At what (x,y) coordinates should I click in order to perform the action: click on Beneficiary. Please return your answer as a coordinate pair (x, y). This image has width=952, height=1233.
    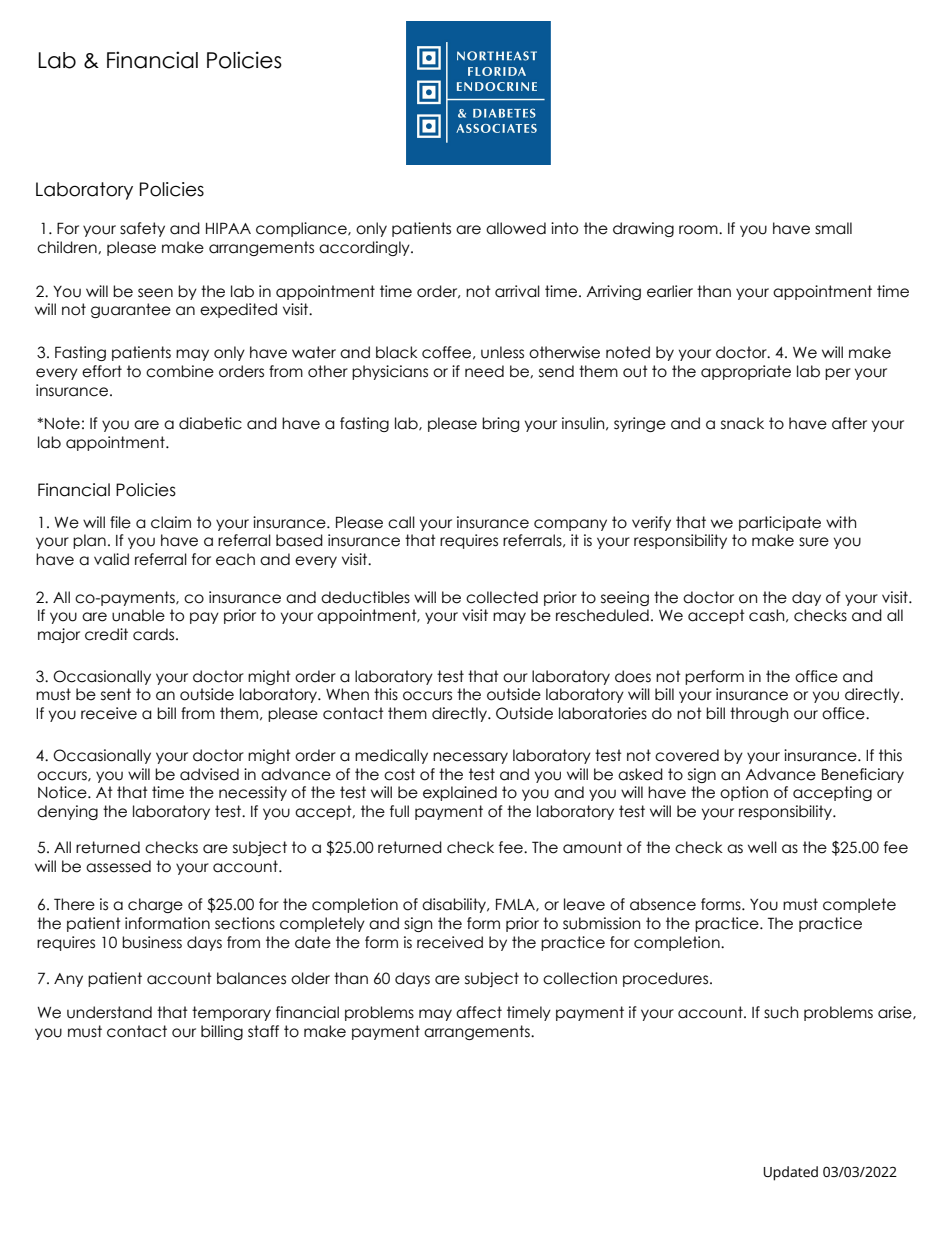
    Looking at the image, I should click on (863, 775).
